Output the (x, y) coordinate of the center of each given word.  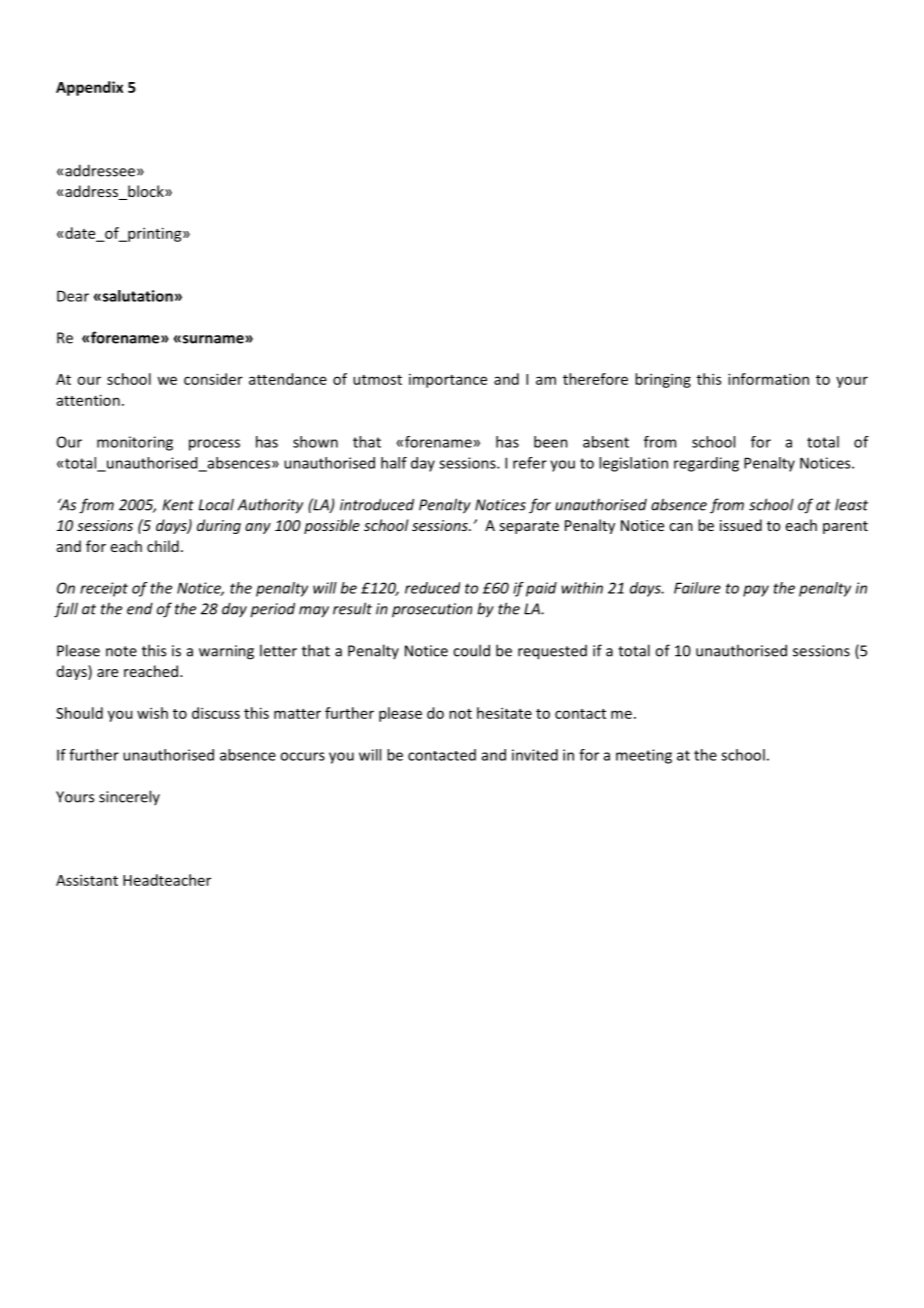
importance (448, 381)
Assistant (87, 880)
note (121, 651)
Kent (178, 505)
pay (756, 591)
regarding (706, 464)
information (768, 379)
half (394, 463)
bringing (663, 380)
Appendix (89, 88)
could (471, 650)
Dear (73, 296)
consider (213, 379)
